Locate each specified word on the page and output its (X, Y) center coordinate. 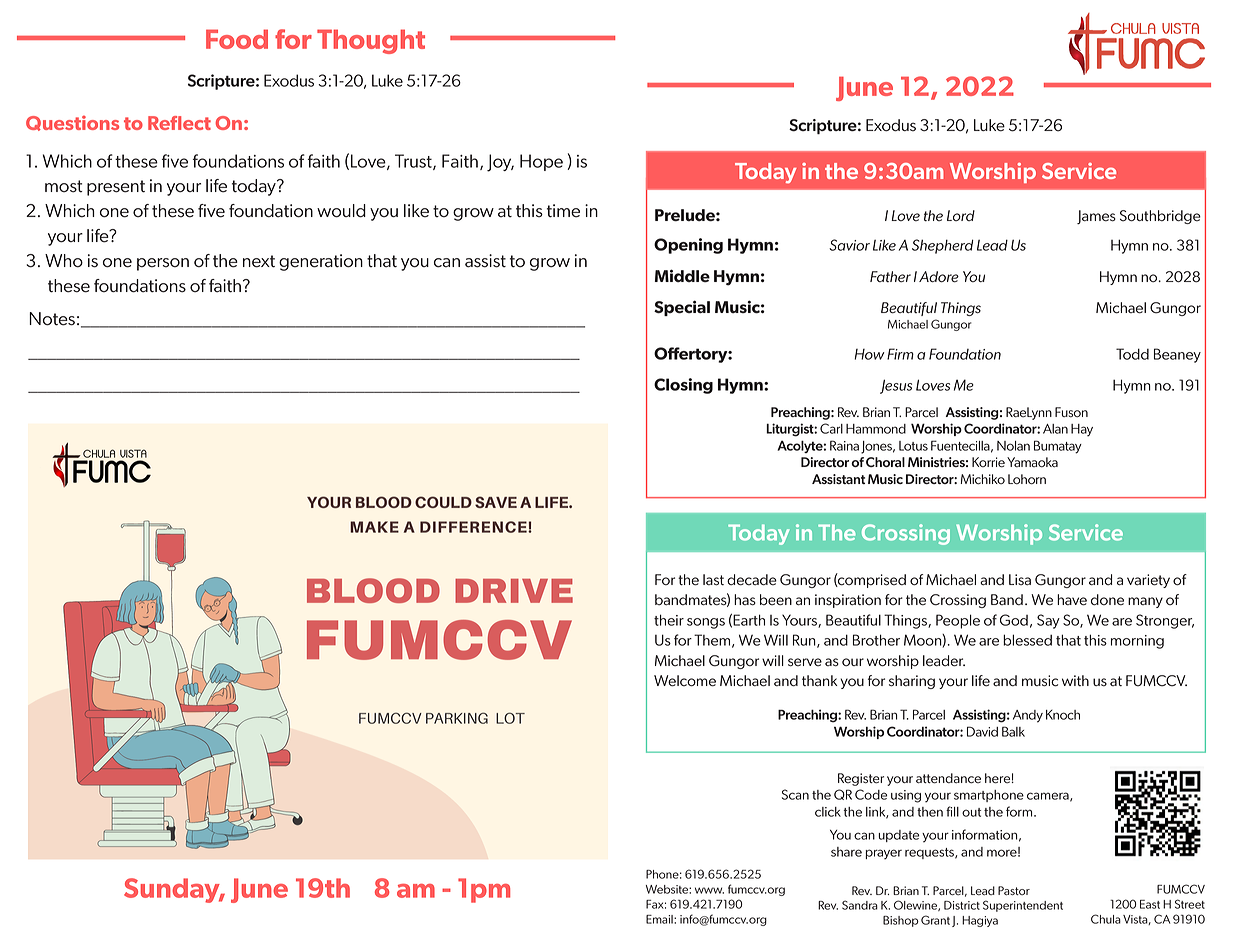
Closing (683, 386)
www (709, 890)
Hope (541, 162)
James (1096, 217)
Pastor (1014, 890)
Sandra (860, 905)
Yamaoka (1032, 462)
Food (237, 39)
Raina (844, 445)
